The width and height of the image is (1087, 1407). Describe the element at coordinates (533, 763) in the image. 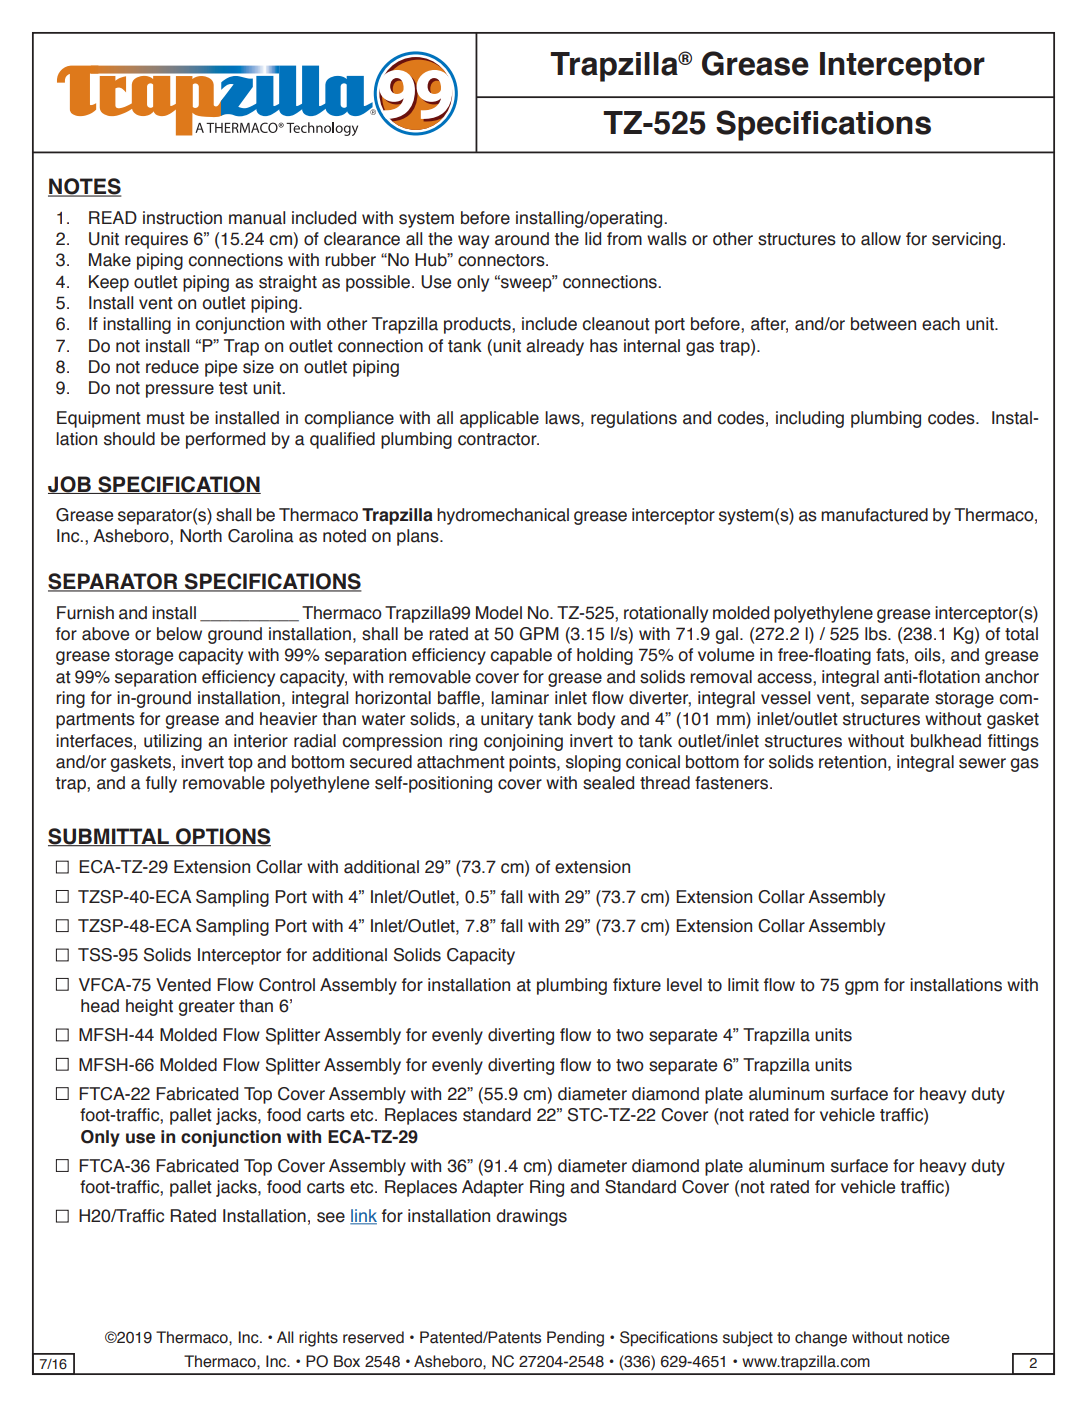

I see `points` at that location.
